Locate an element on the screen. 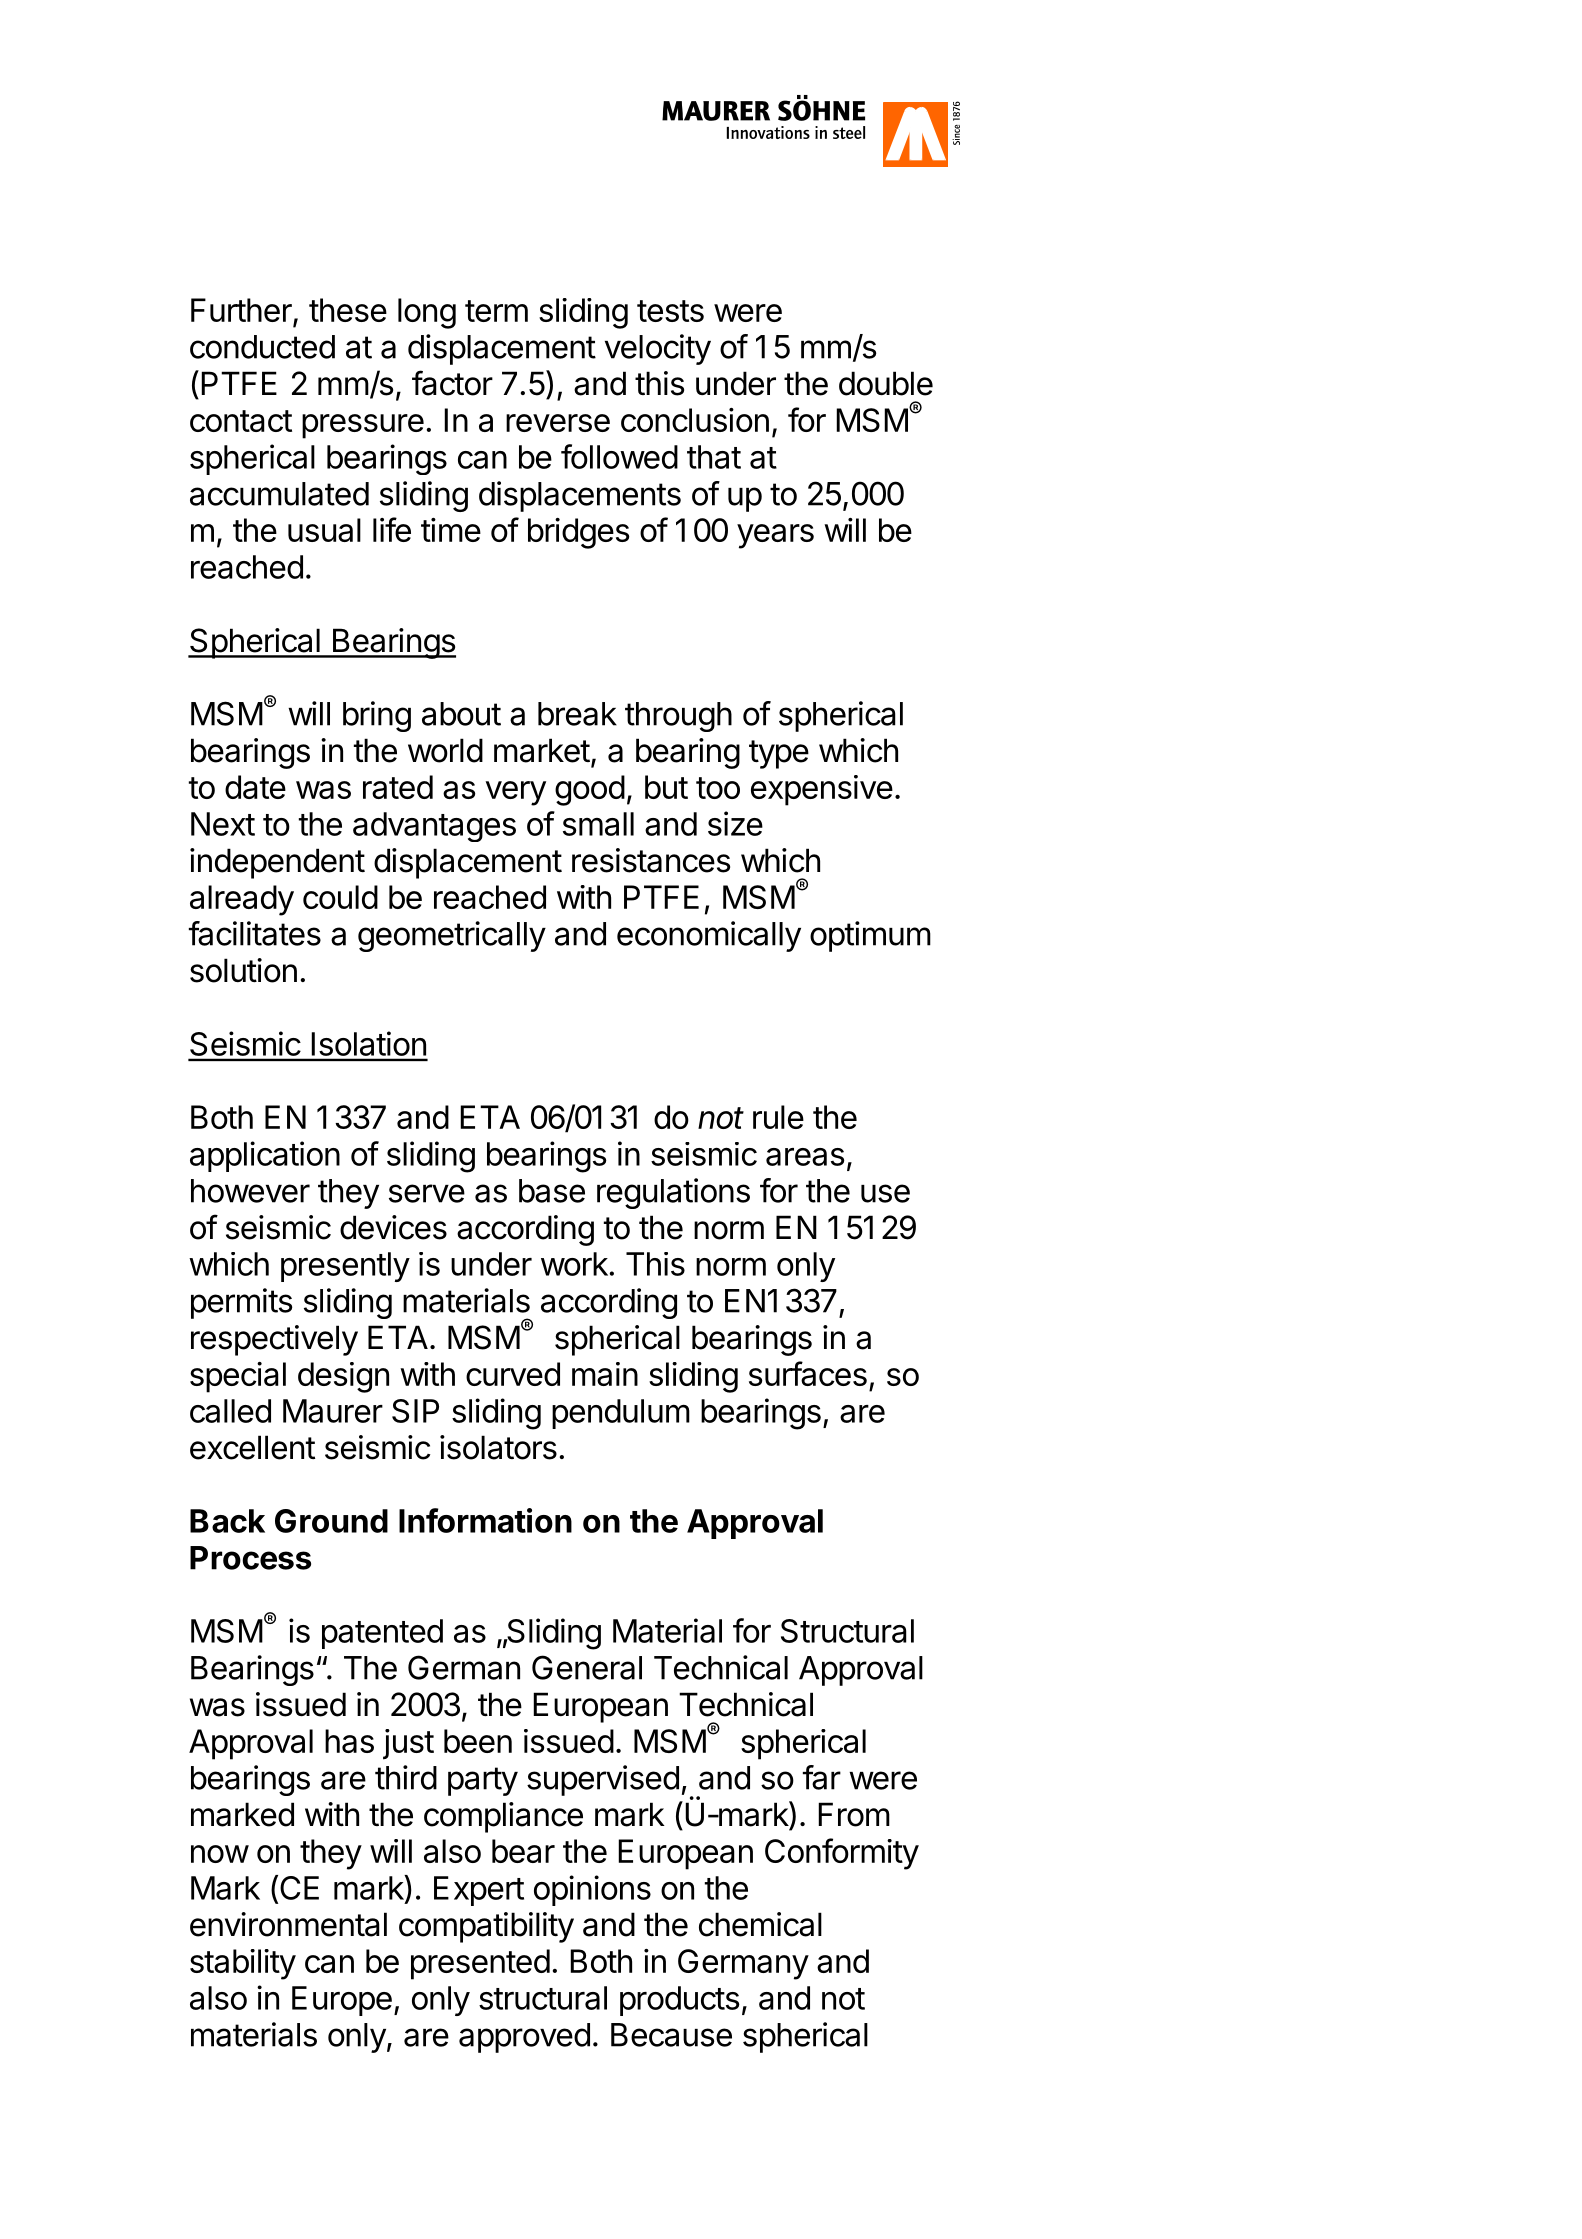 This screenshot has width=1582, height=2239. reverse is located at coordinates (558, 423).
